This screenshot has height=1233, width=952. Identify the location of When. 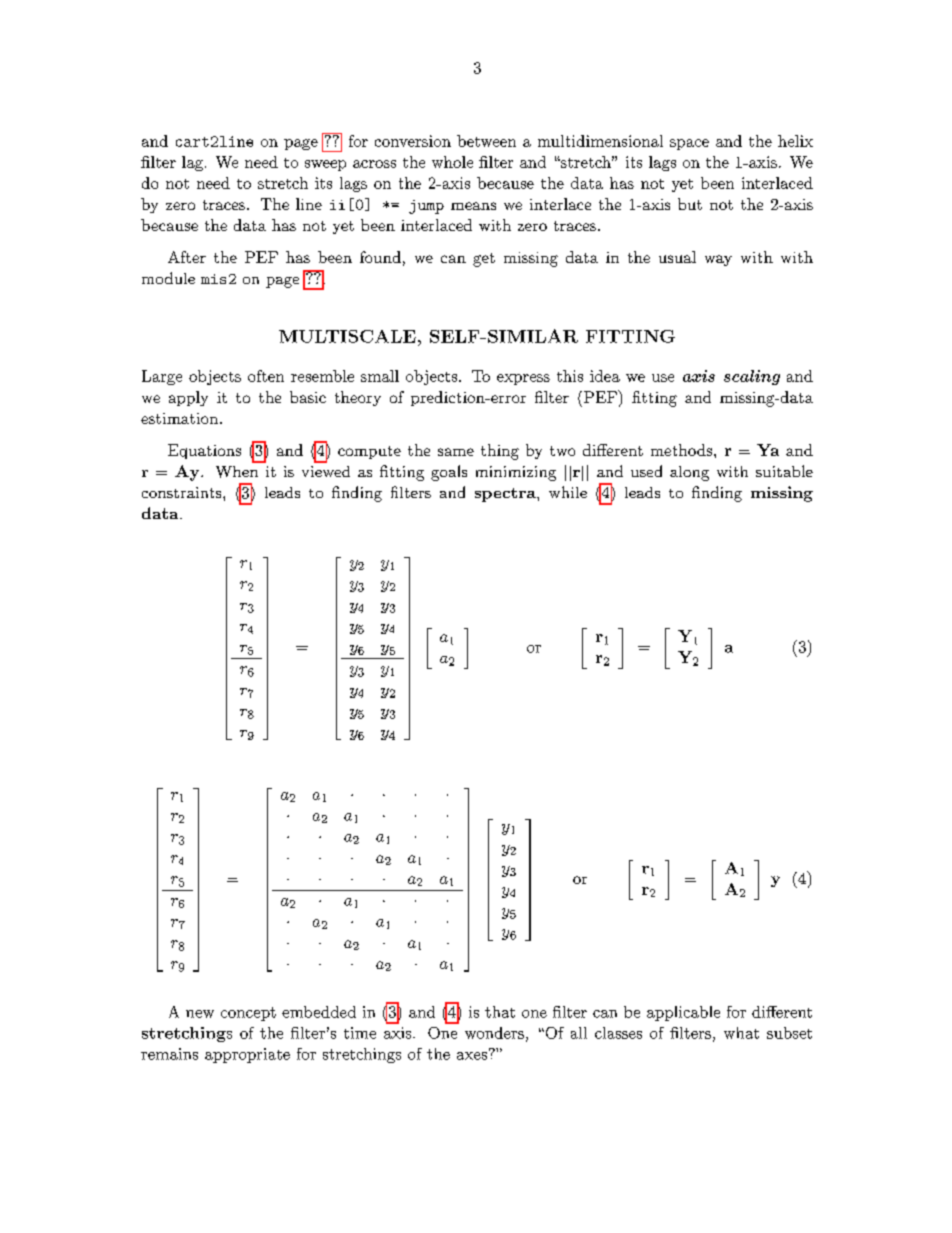
(237, 472).
